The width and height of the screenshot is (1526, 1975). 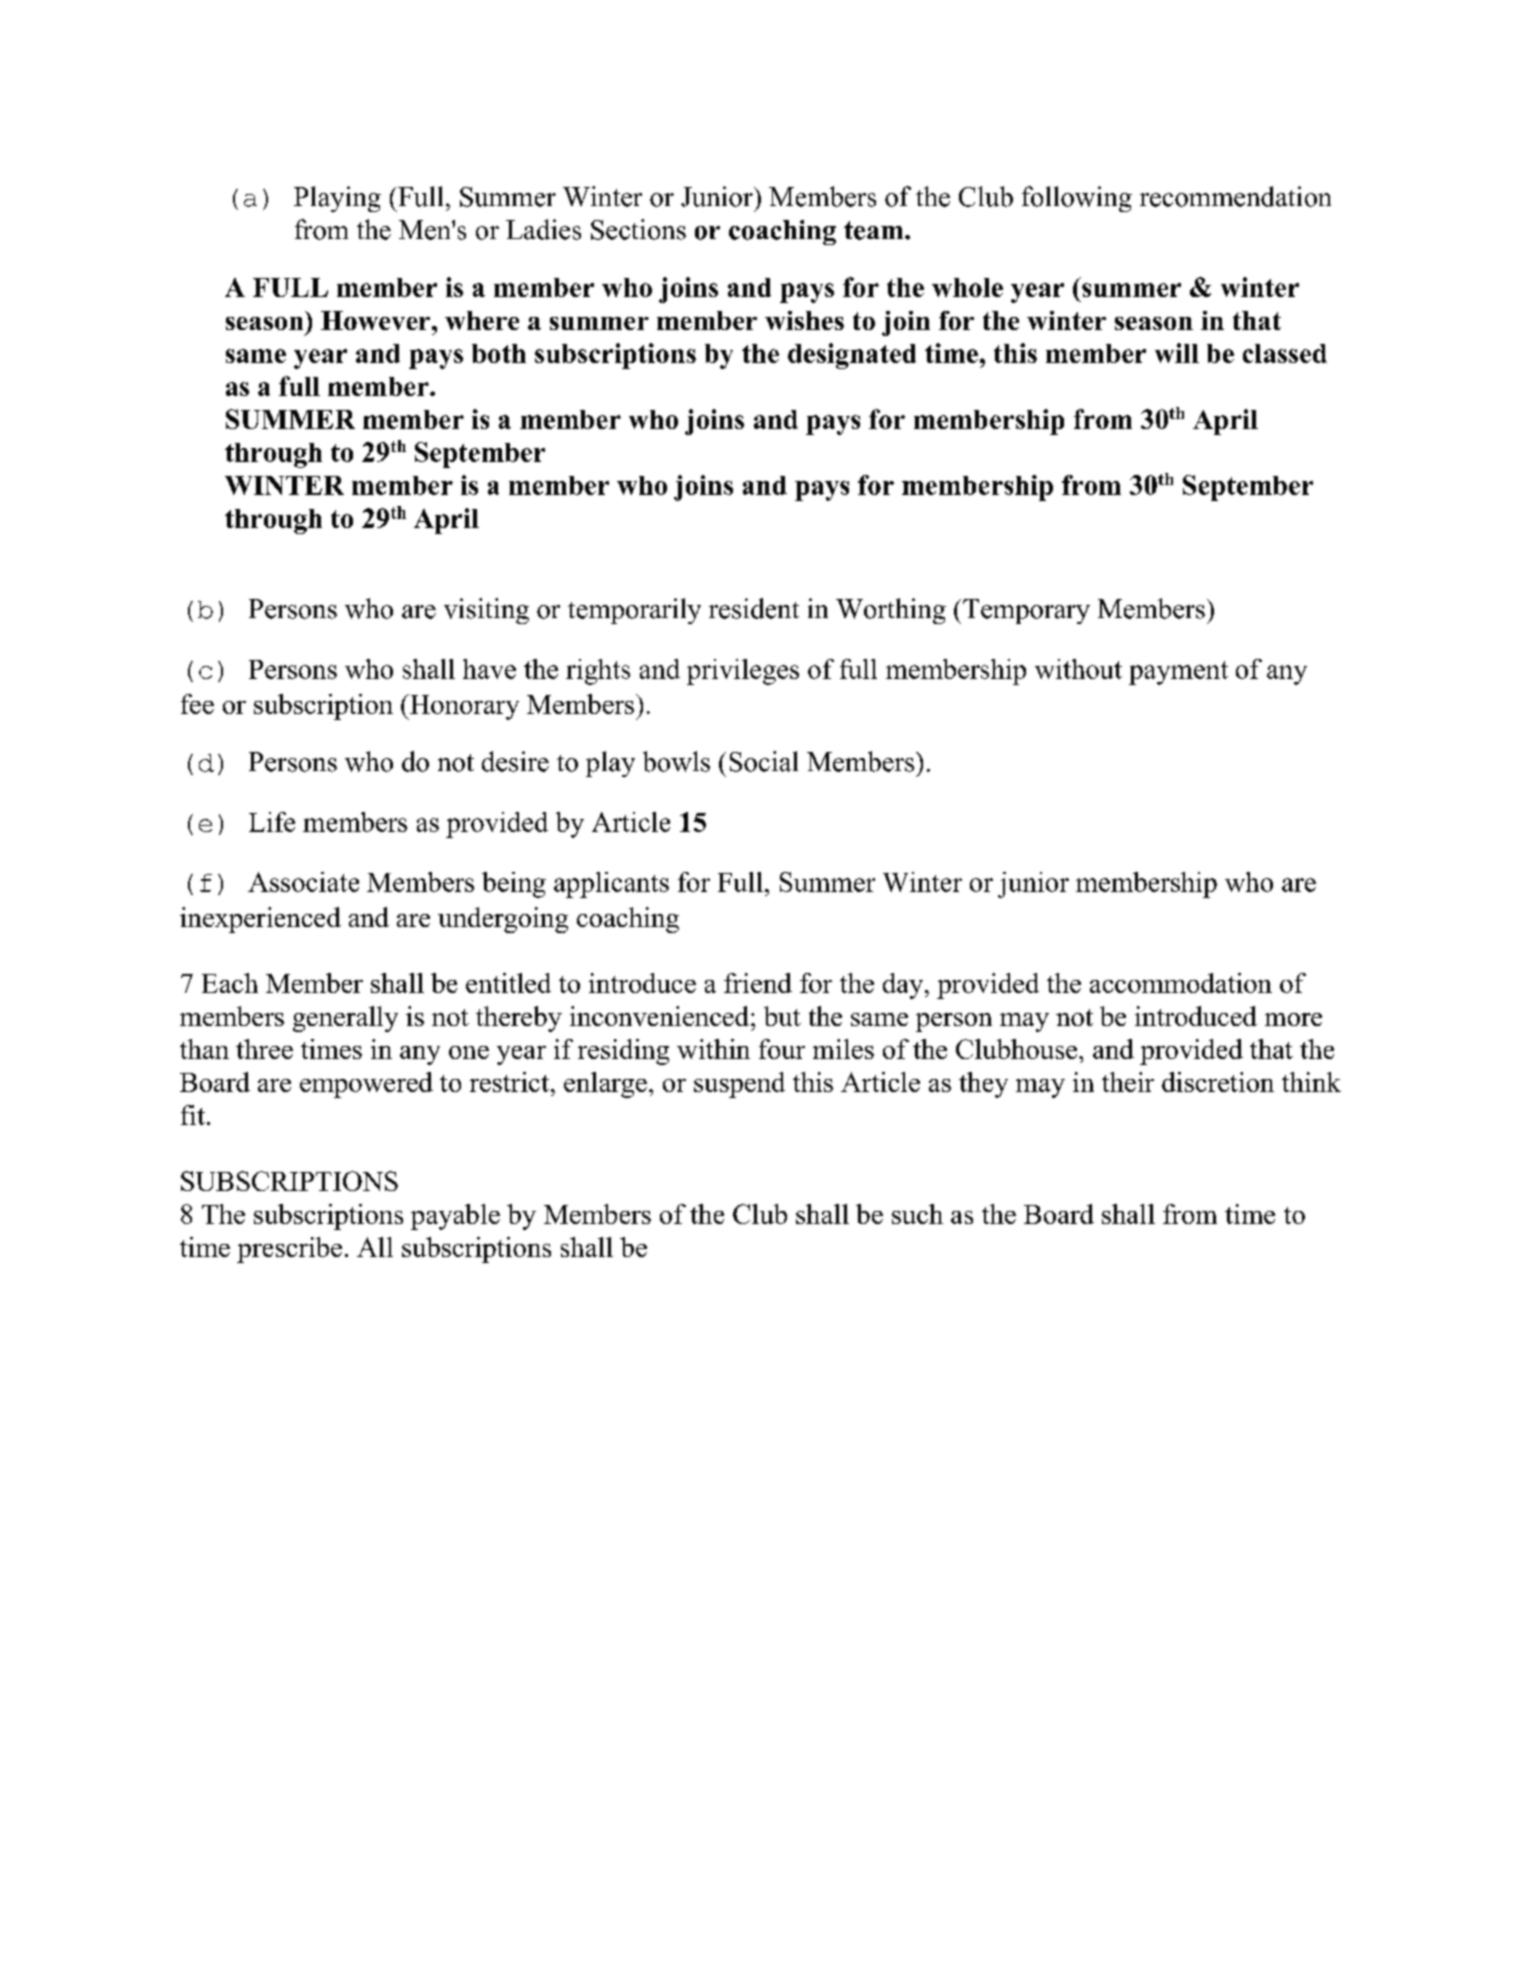 What do you see at coordinates (917, 1214) in the screenshot?
I see `such` at bounding box center [917, 1214].
